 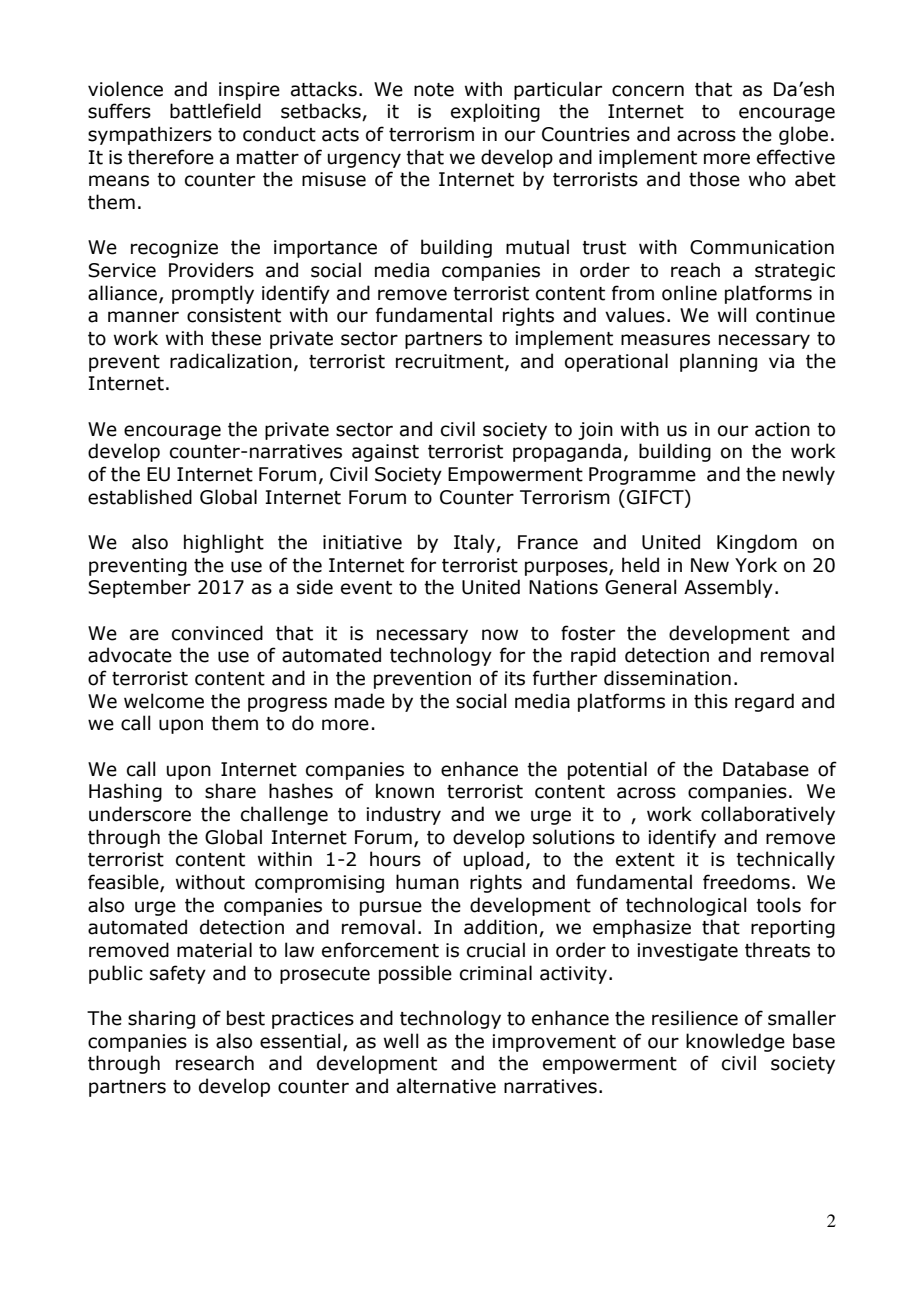 I want to click on battlefield, so click(x=215, y=111).
